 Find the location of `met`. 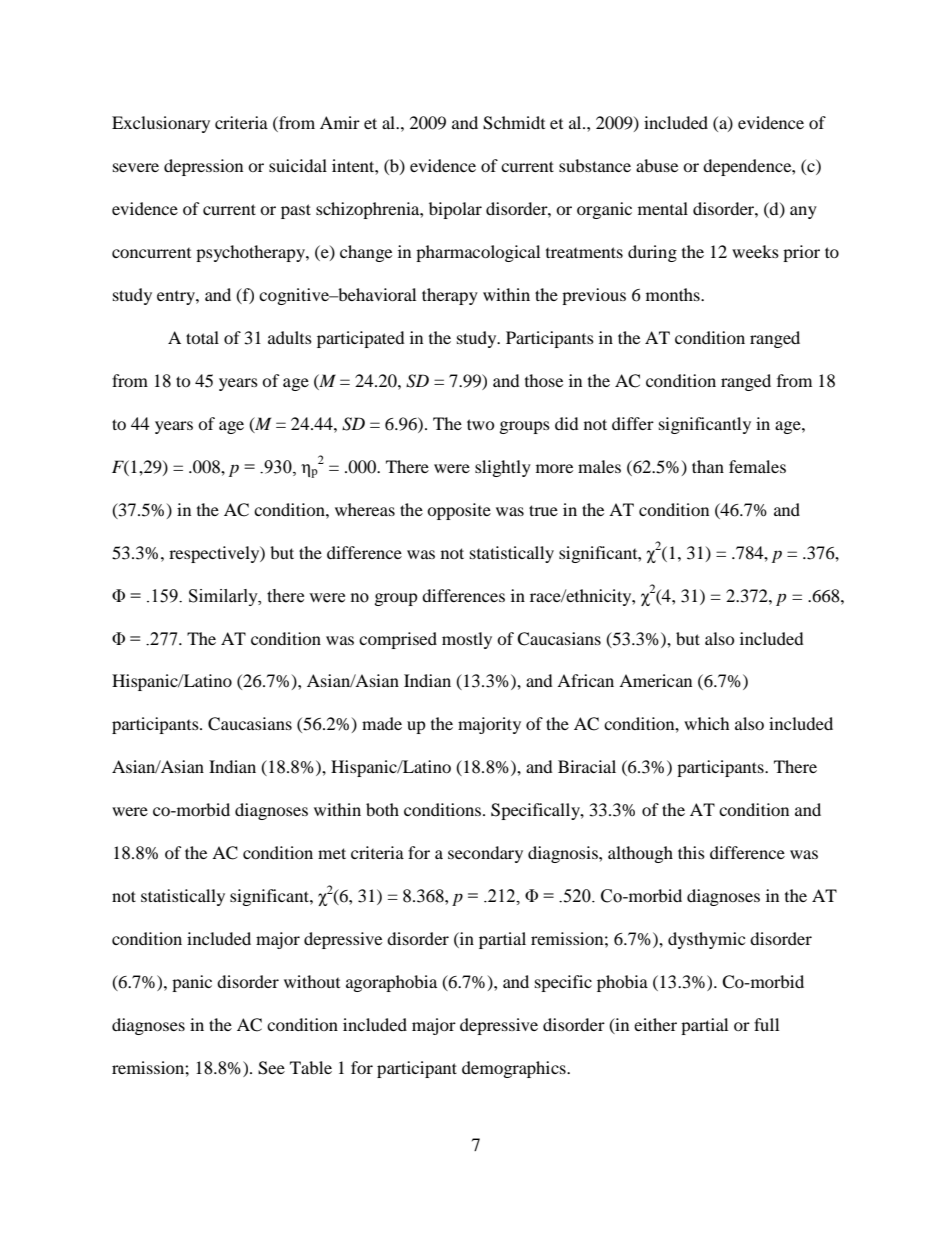

met is located at coordinates (332, 853).
